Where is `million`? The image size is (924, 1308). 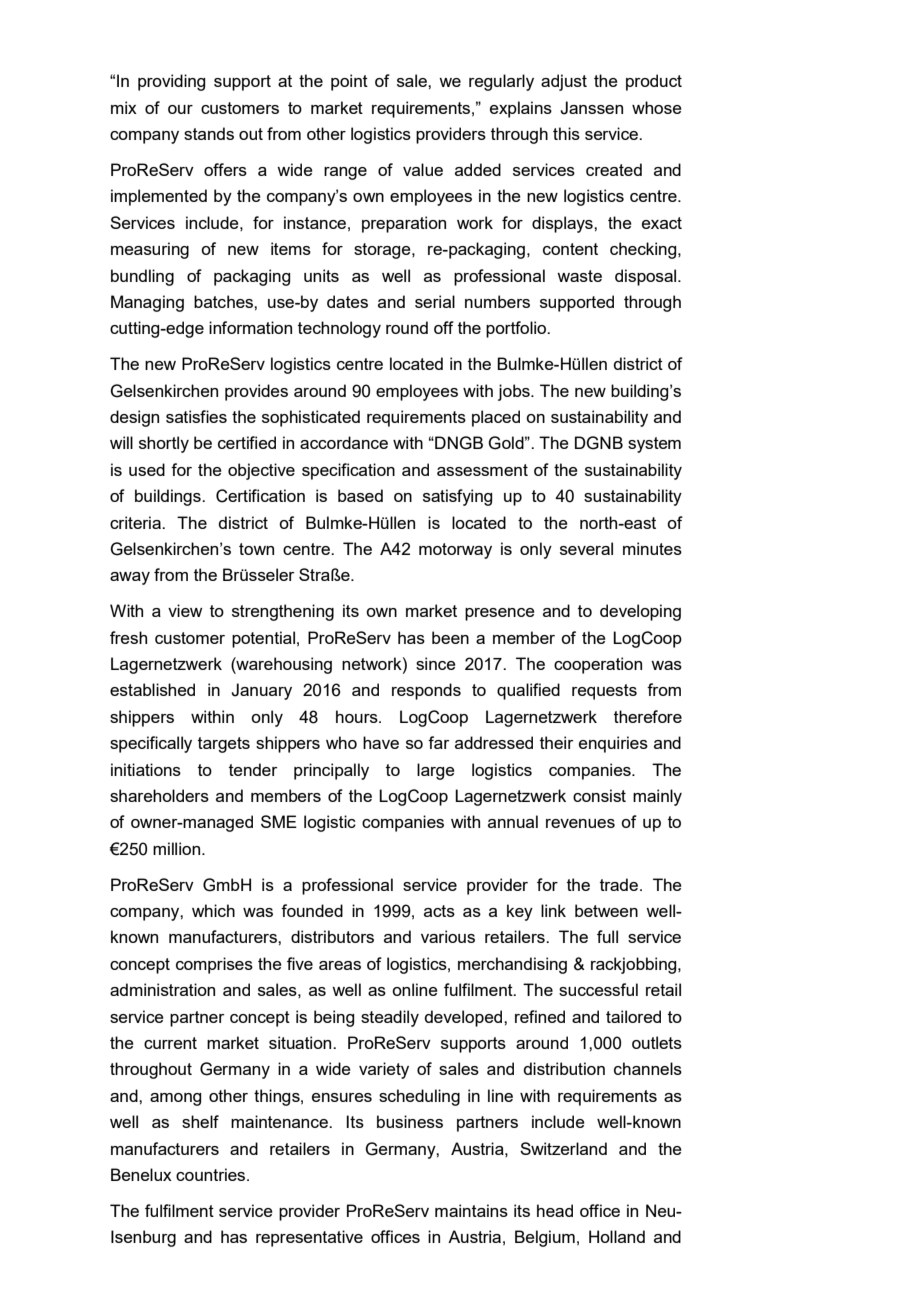 million is located at coordinates (178, 848).
